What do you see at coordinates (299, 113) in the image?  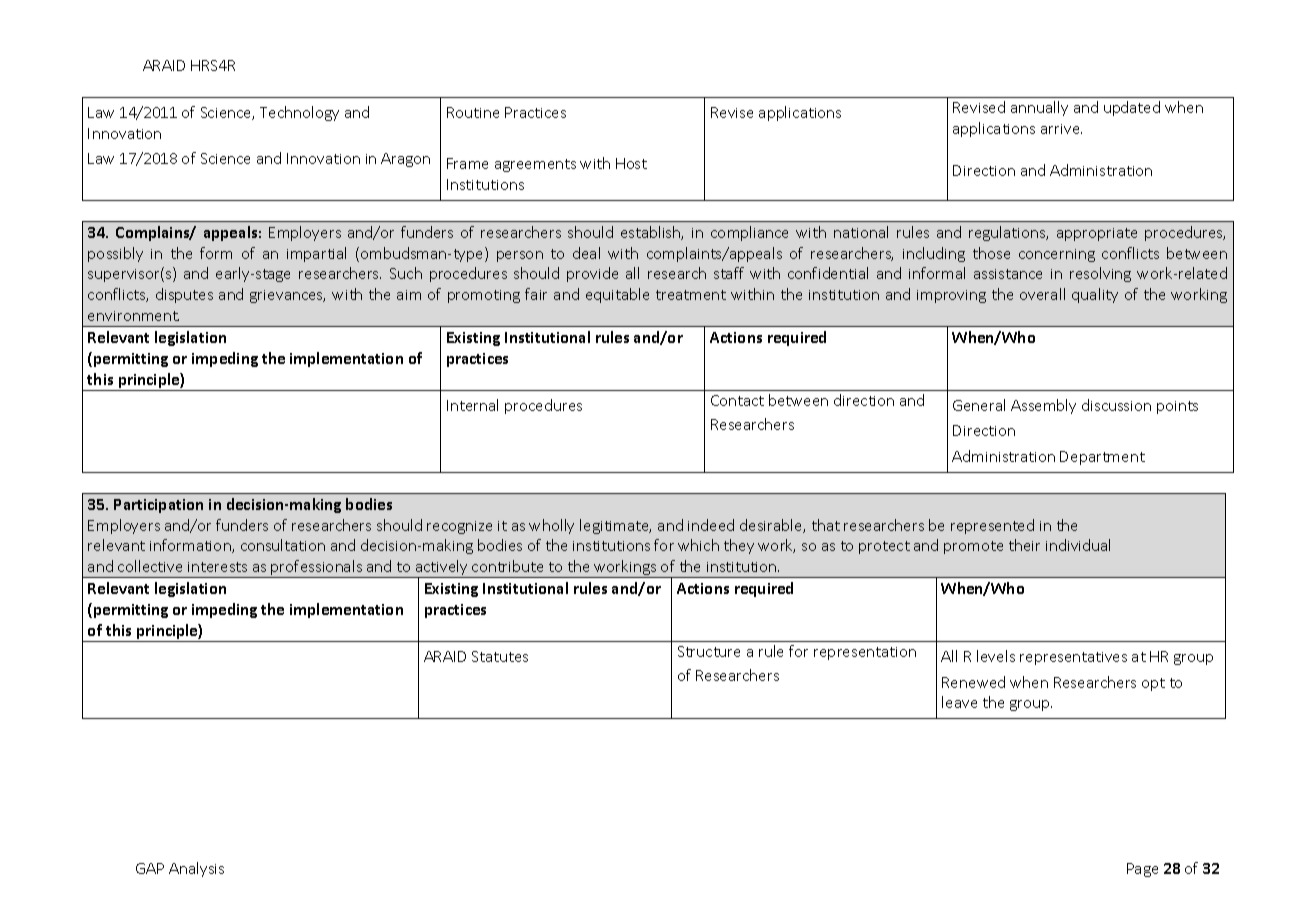 I see `Technology` at bounding box center [299, 113].
